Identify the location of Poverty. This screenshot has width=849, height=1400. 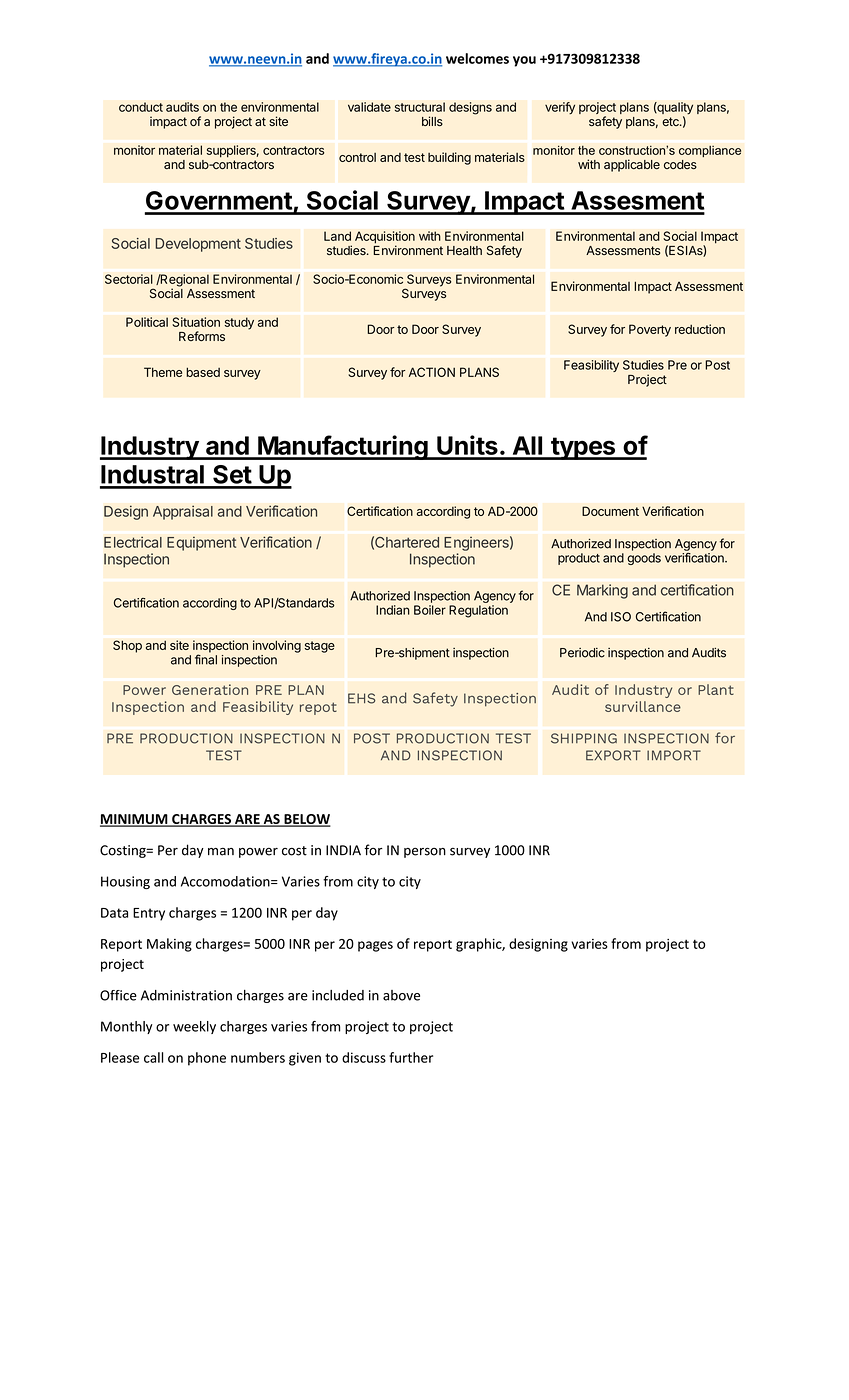
(650, 330).
